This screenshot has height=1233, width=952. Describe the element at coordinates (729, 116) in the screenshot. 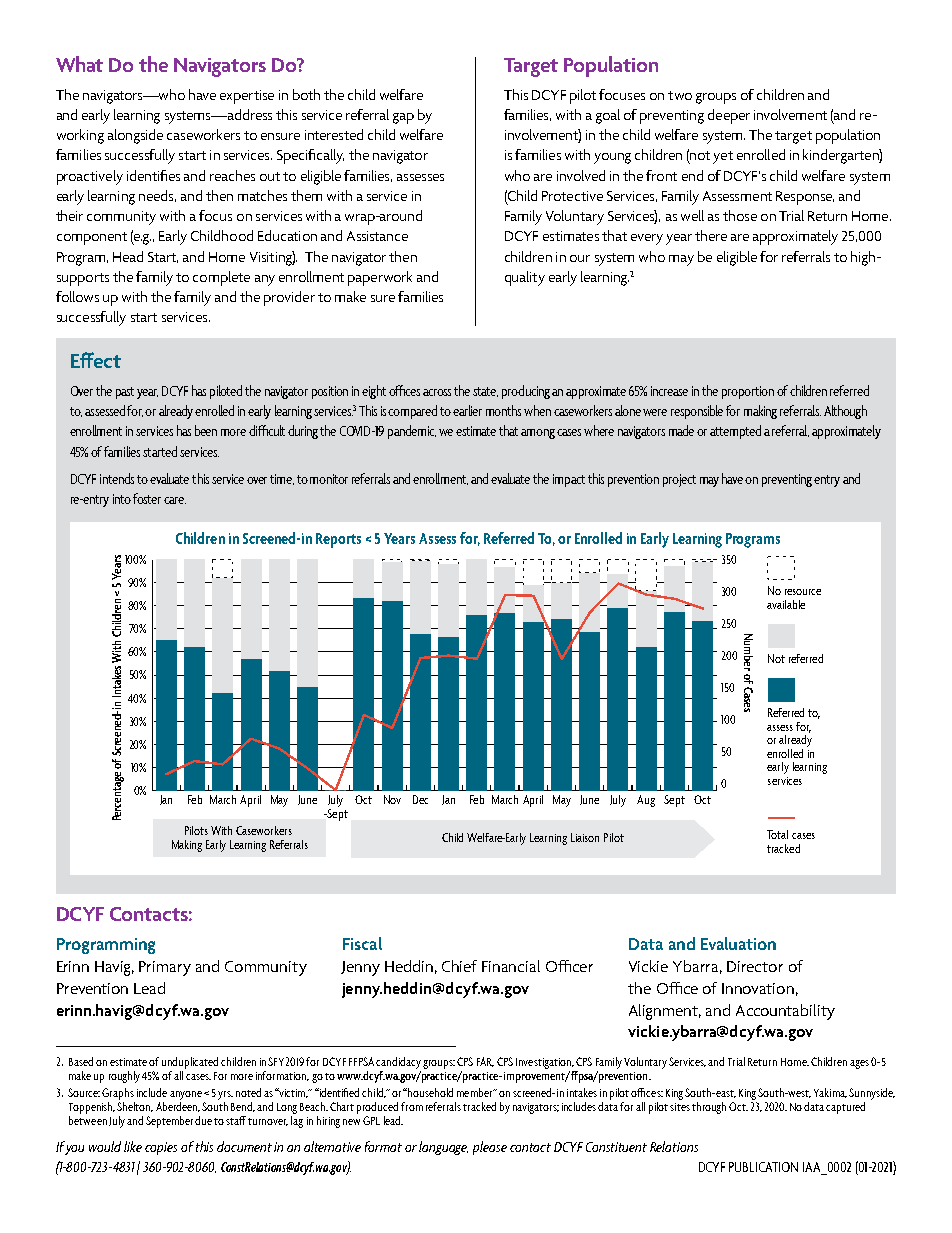

I see `deeper` at that location.
